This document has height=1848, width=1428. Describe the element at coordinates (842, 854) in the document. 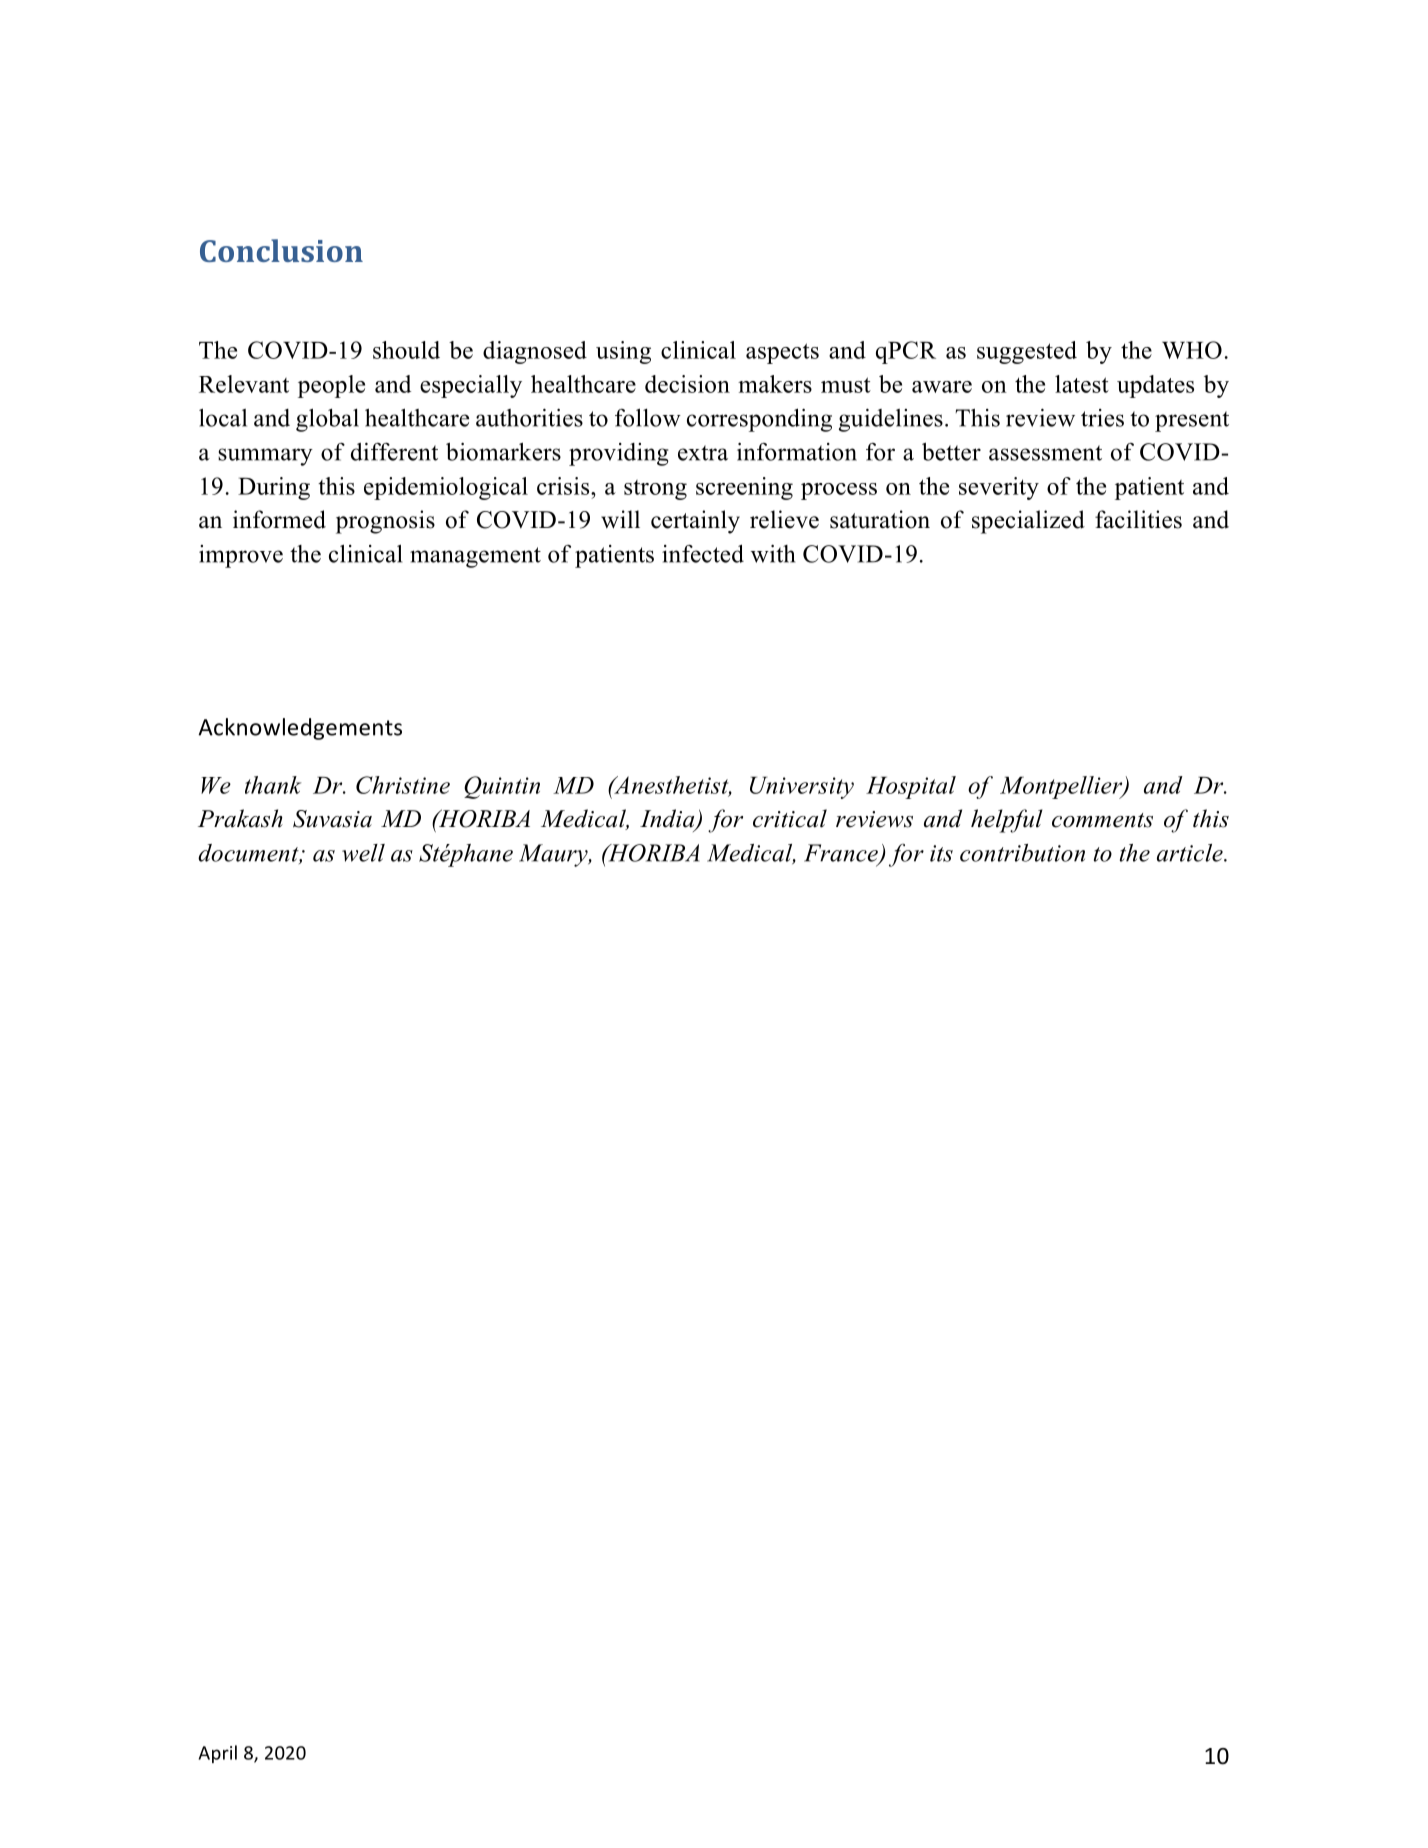

I see `France` at that location.
